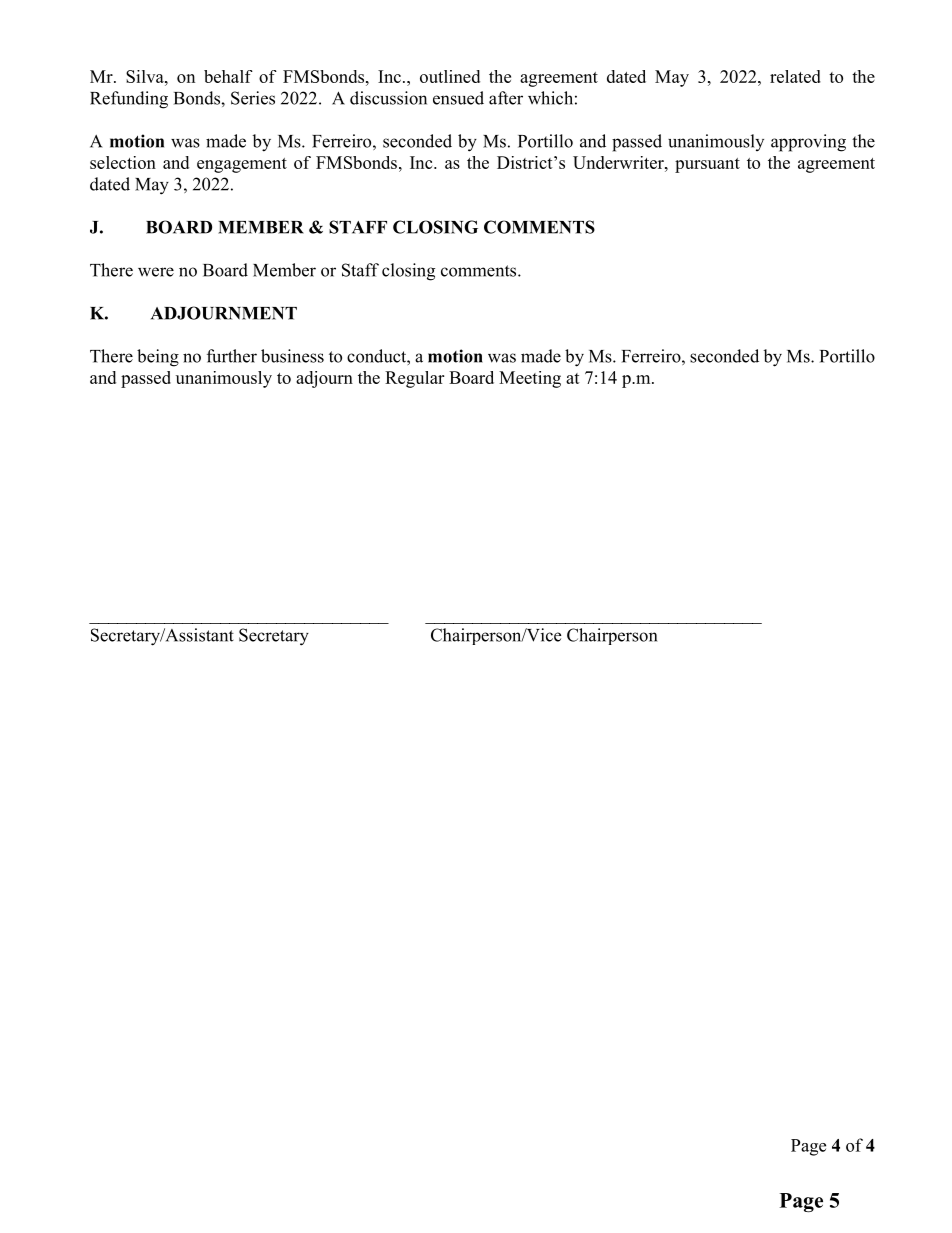  Describe the element at coordinates (232, 356) in the image. I see `further` at that location.
